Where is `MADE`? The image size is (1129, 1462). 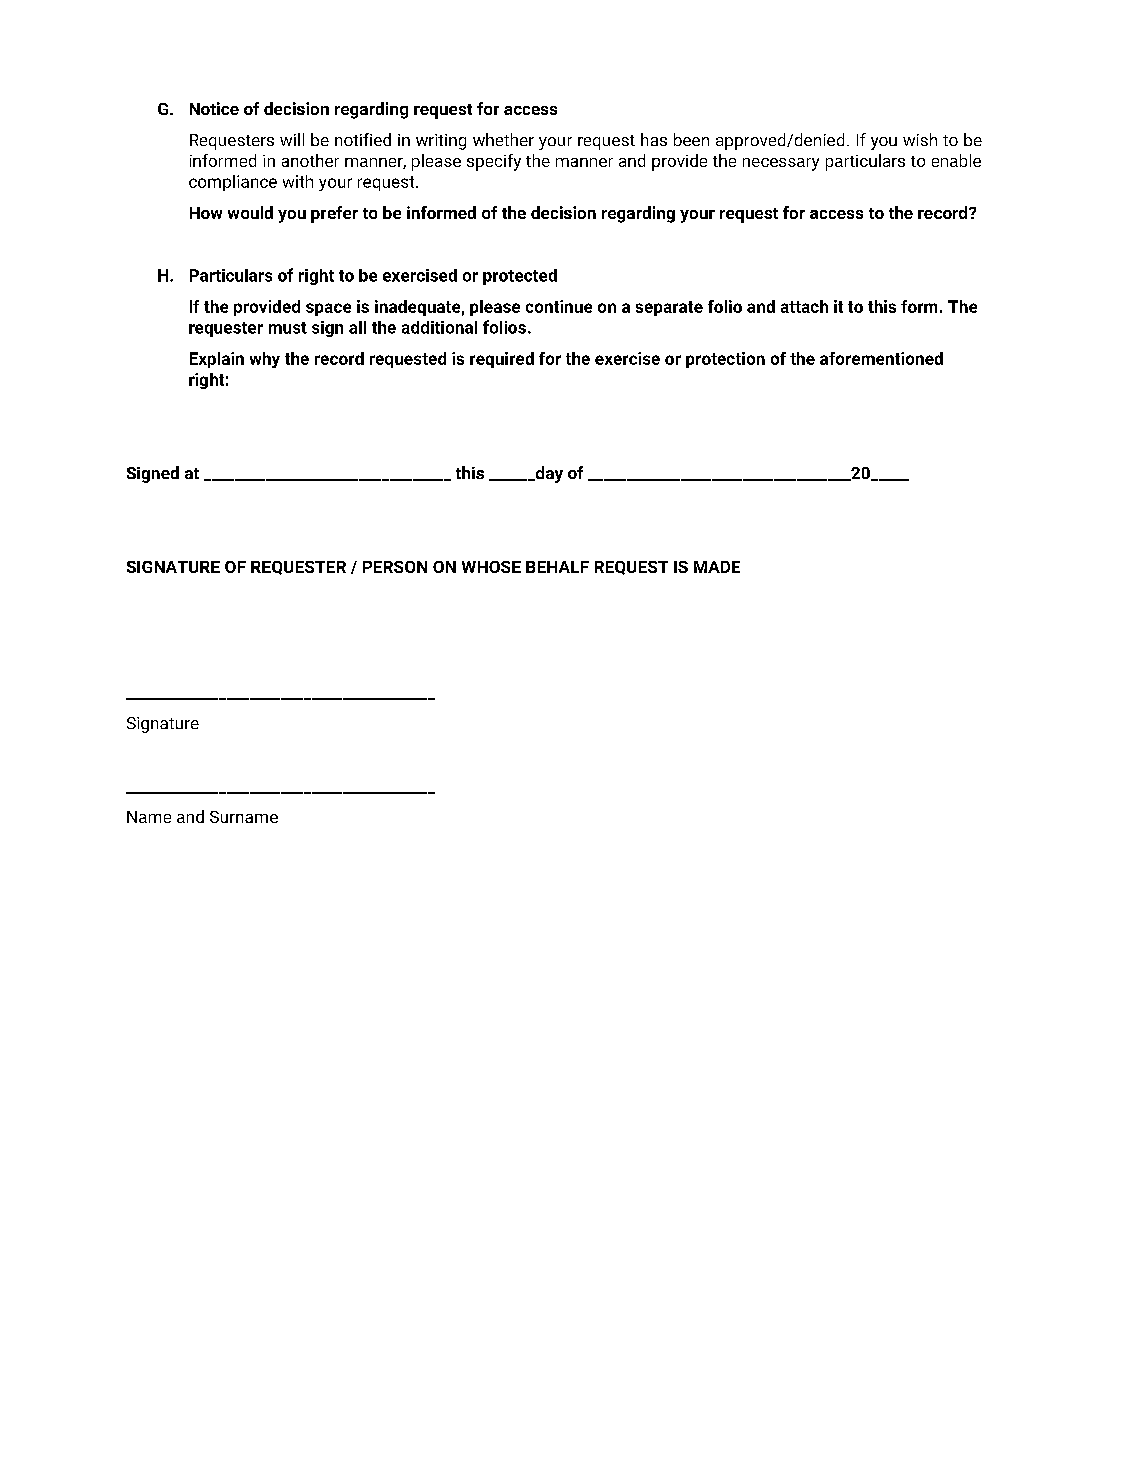 MADE is located at coordinates (717, 567).
